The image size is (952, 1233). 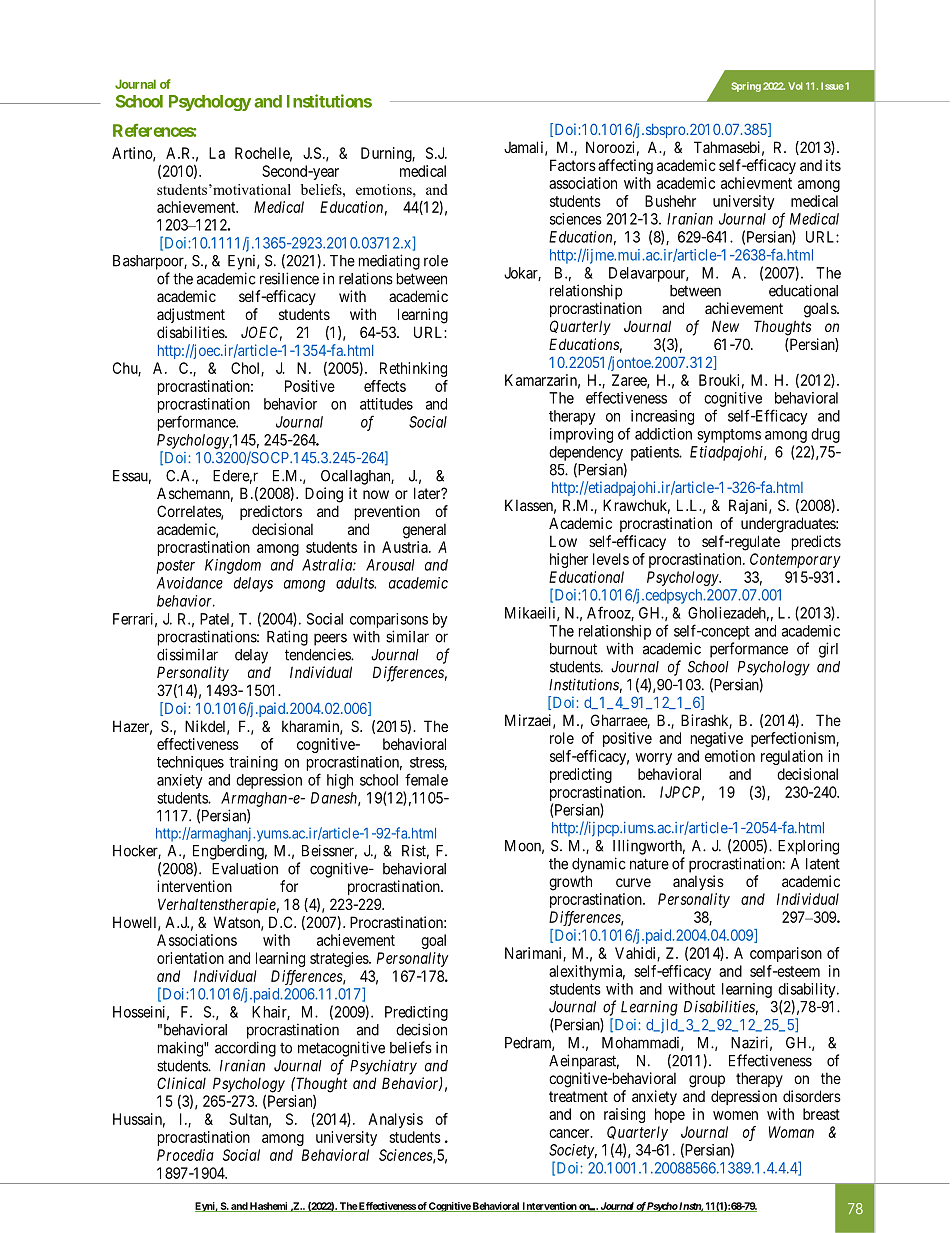 What do you see at coordinates (570, 883) in the screenshot?
I see `growth` at bounding box center [570, 883].
